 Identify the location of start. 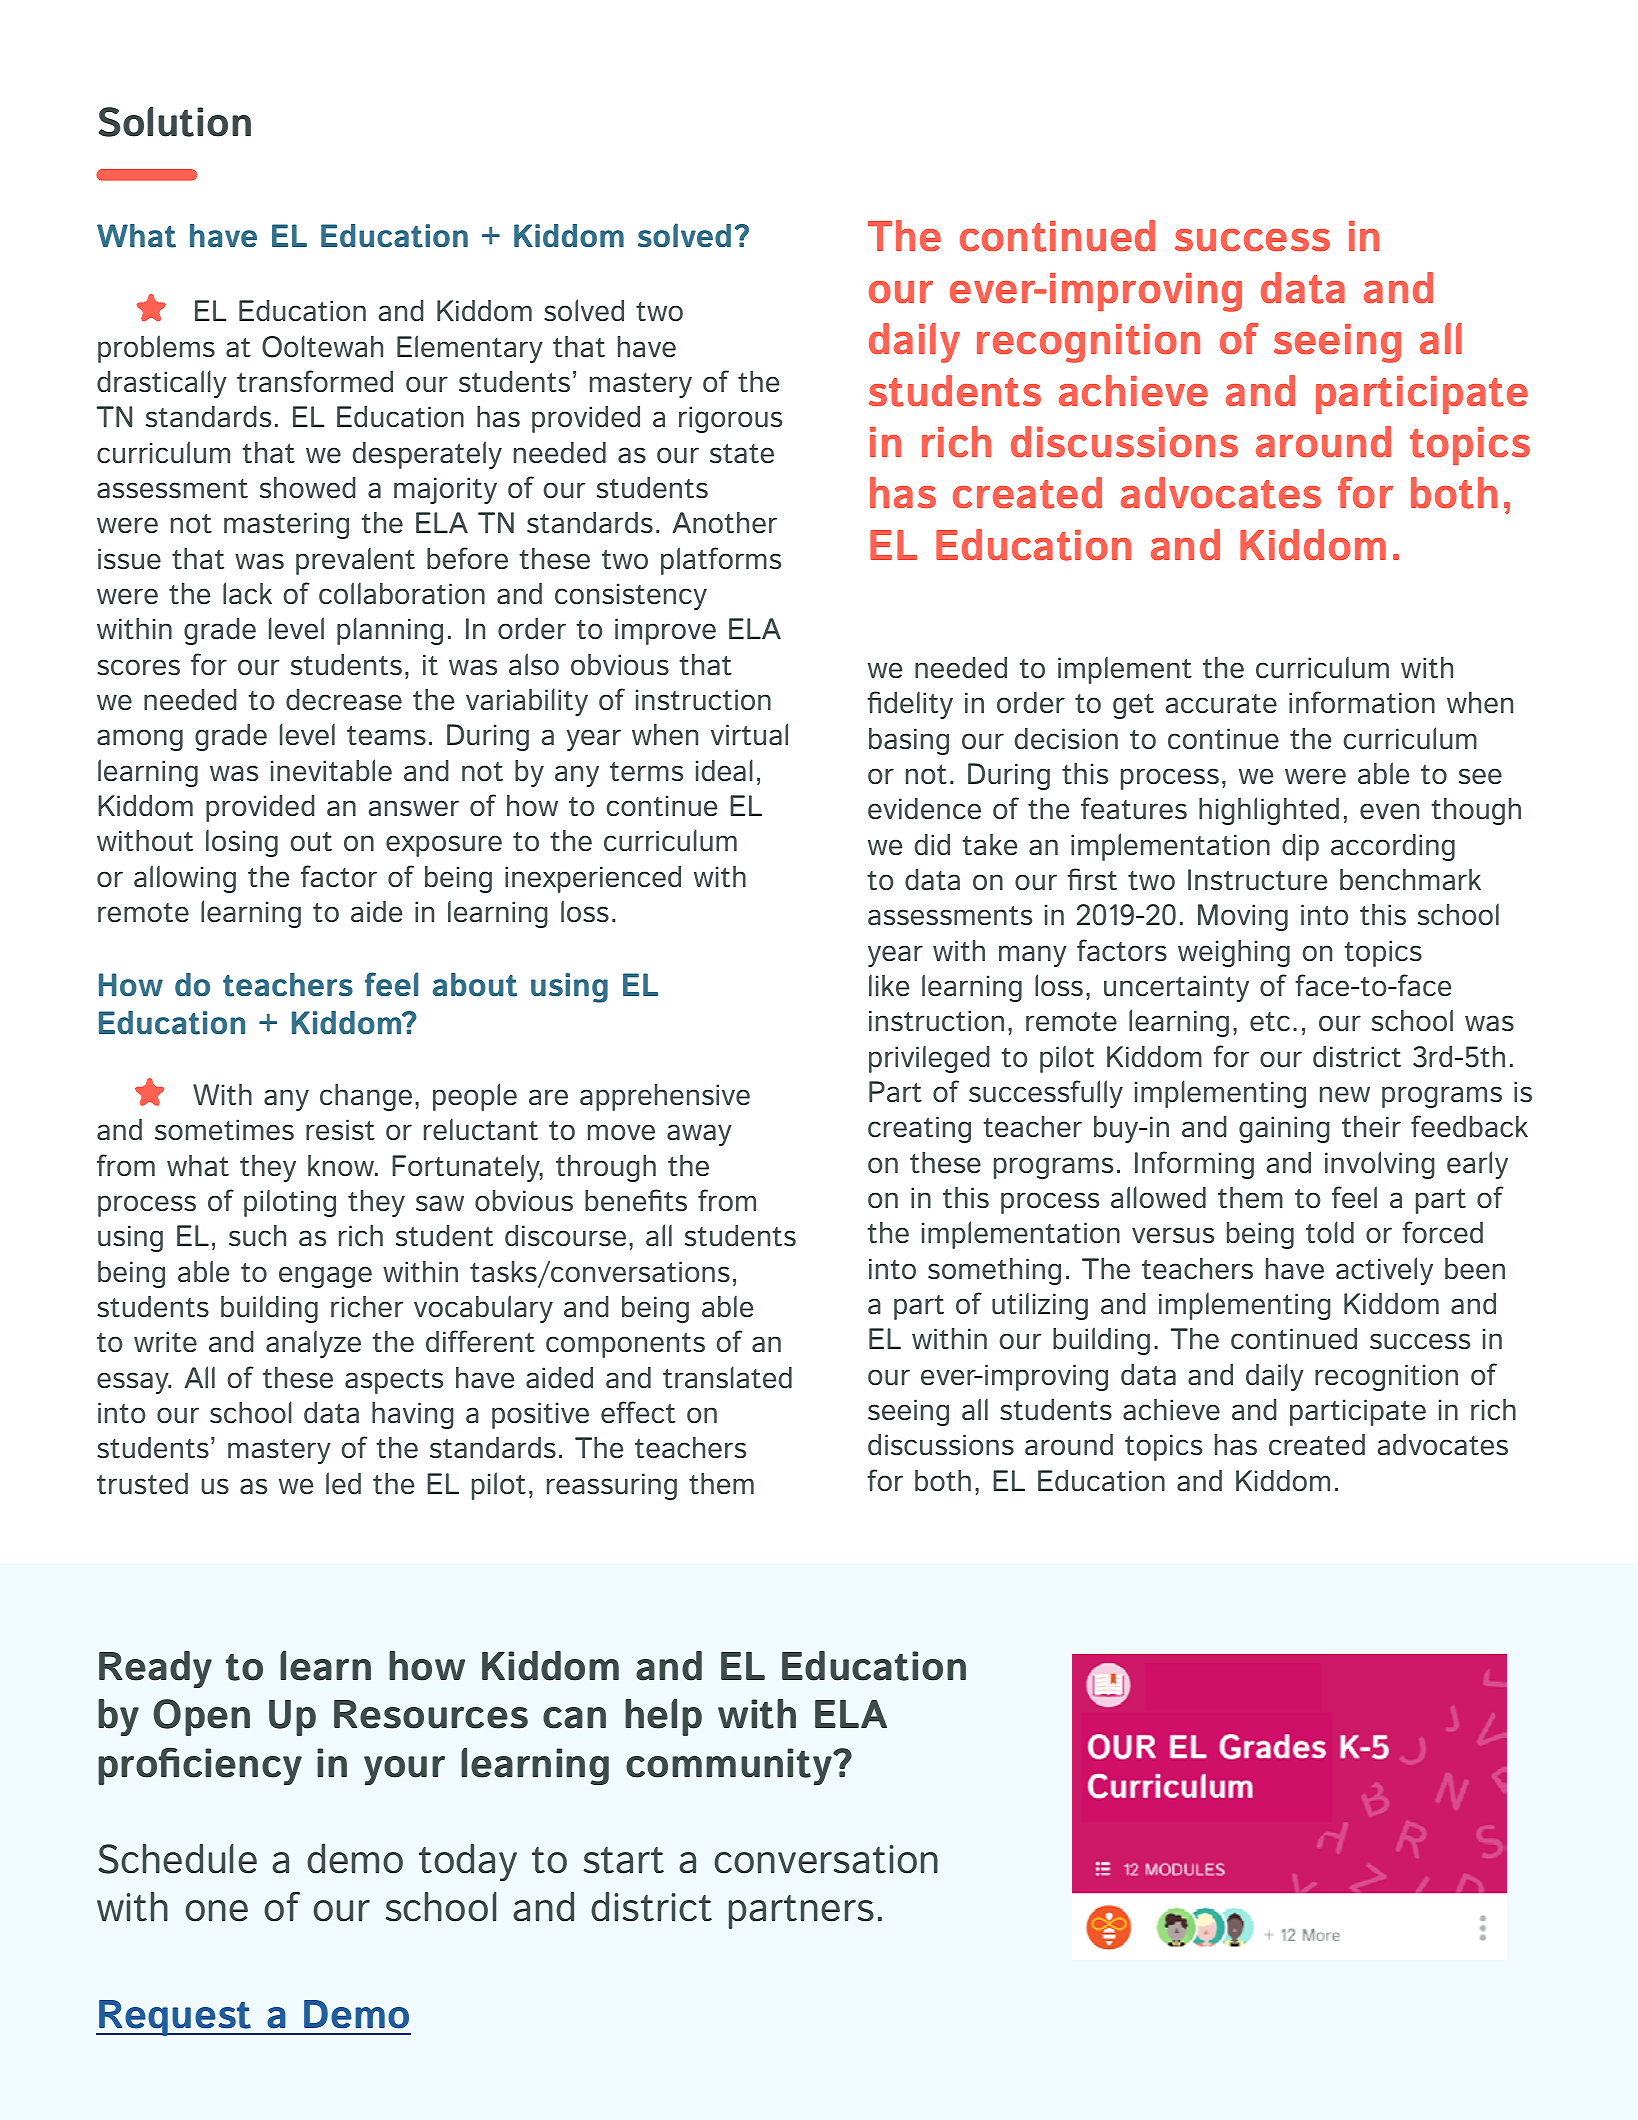
(623, 1860).
